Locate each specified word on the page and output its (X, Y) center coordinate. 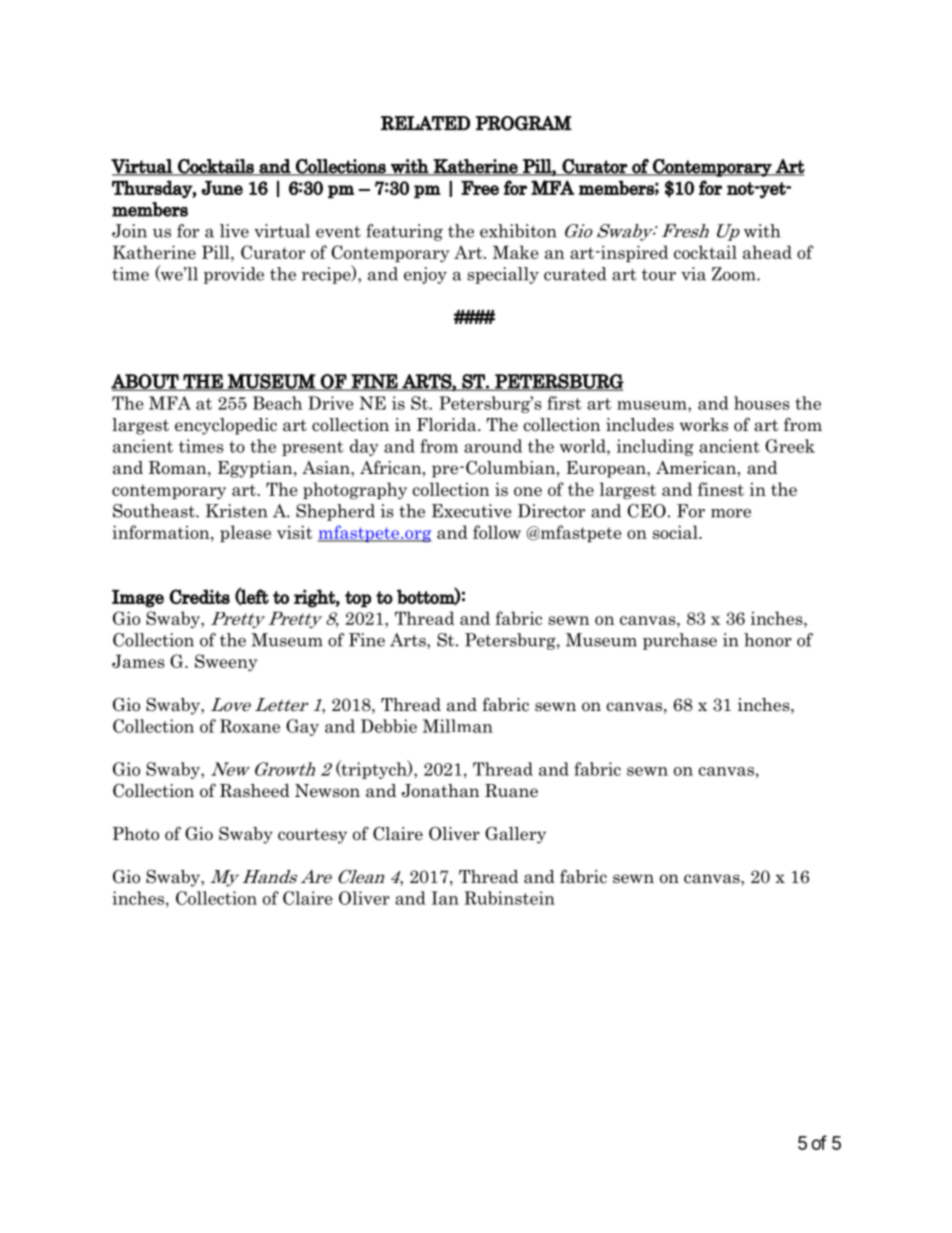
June (222, 188)
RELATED (425, 123)
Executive (472, 511)
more (731, 513)
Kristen (237, 511)
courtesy (312, 836)
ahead (767, 252)
